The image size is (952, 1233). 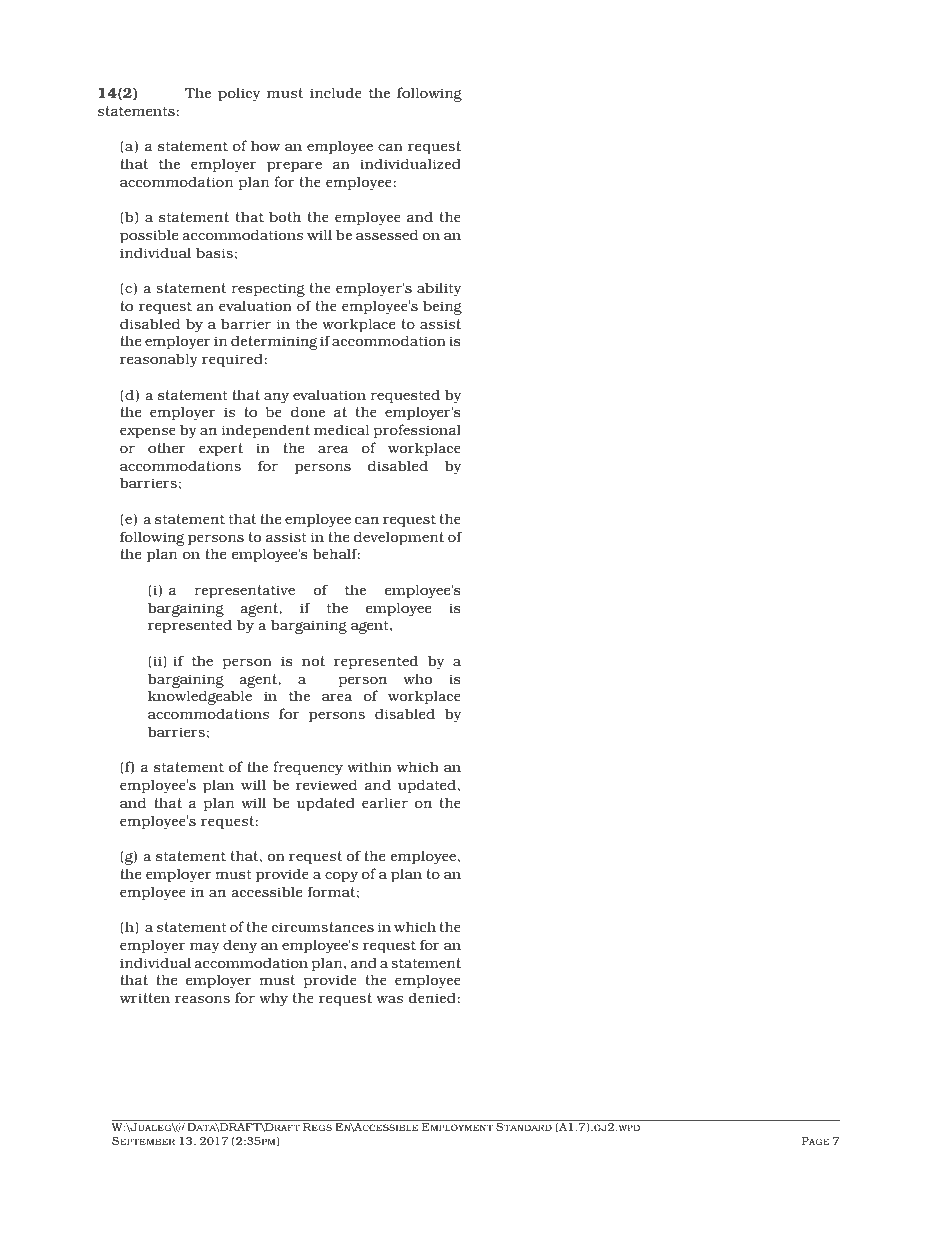 I want to click on ability, so click(x=439, y=289).
